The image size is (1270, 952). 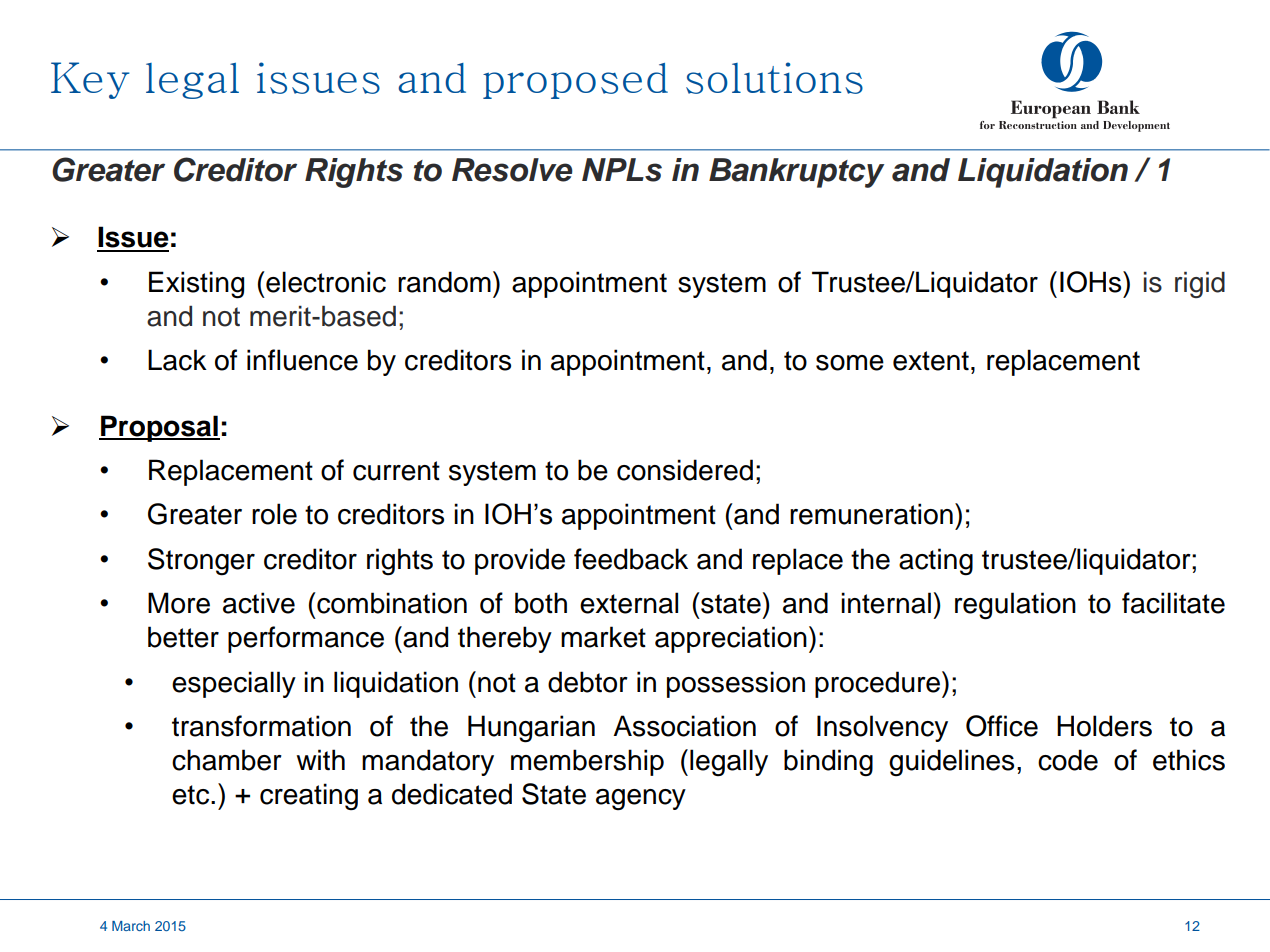 What do you see at coordinates (575, 81) in the document?
I see `proposed` at bounding box center [575, 81].
